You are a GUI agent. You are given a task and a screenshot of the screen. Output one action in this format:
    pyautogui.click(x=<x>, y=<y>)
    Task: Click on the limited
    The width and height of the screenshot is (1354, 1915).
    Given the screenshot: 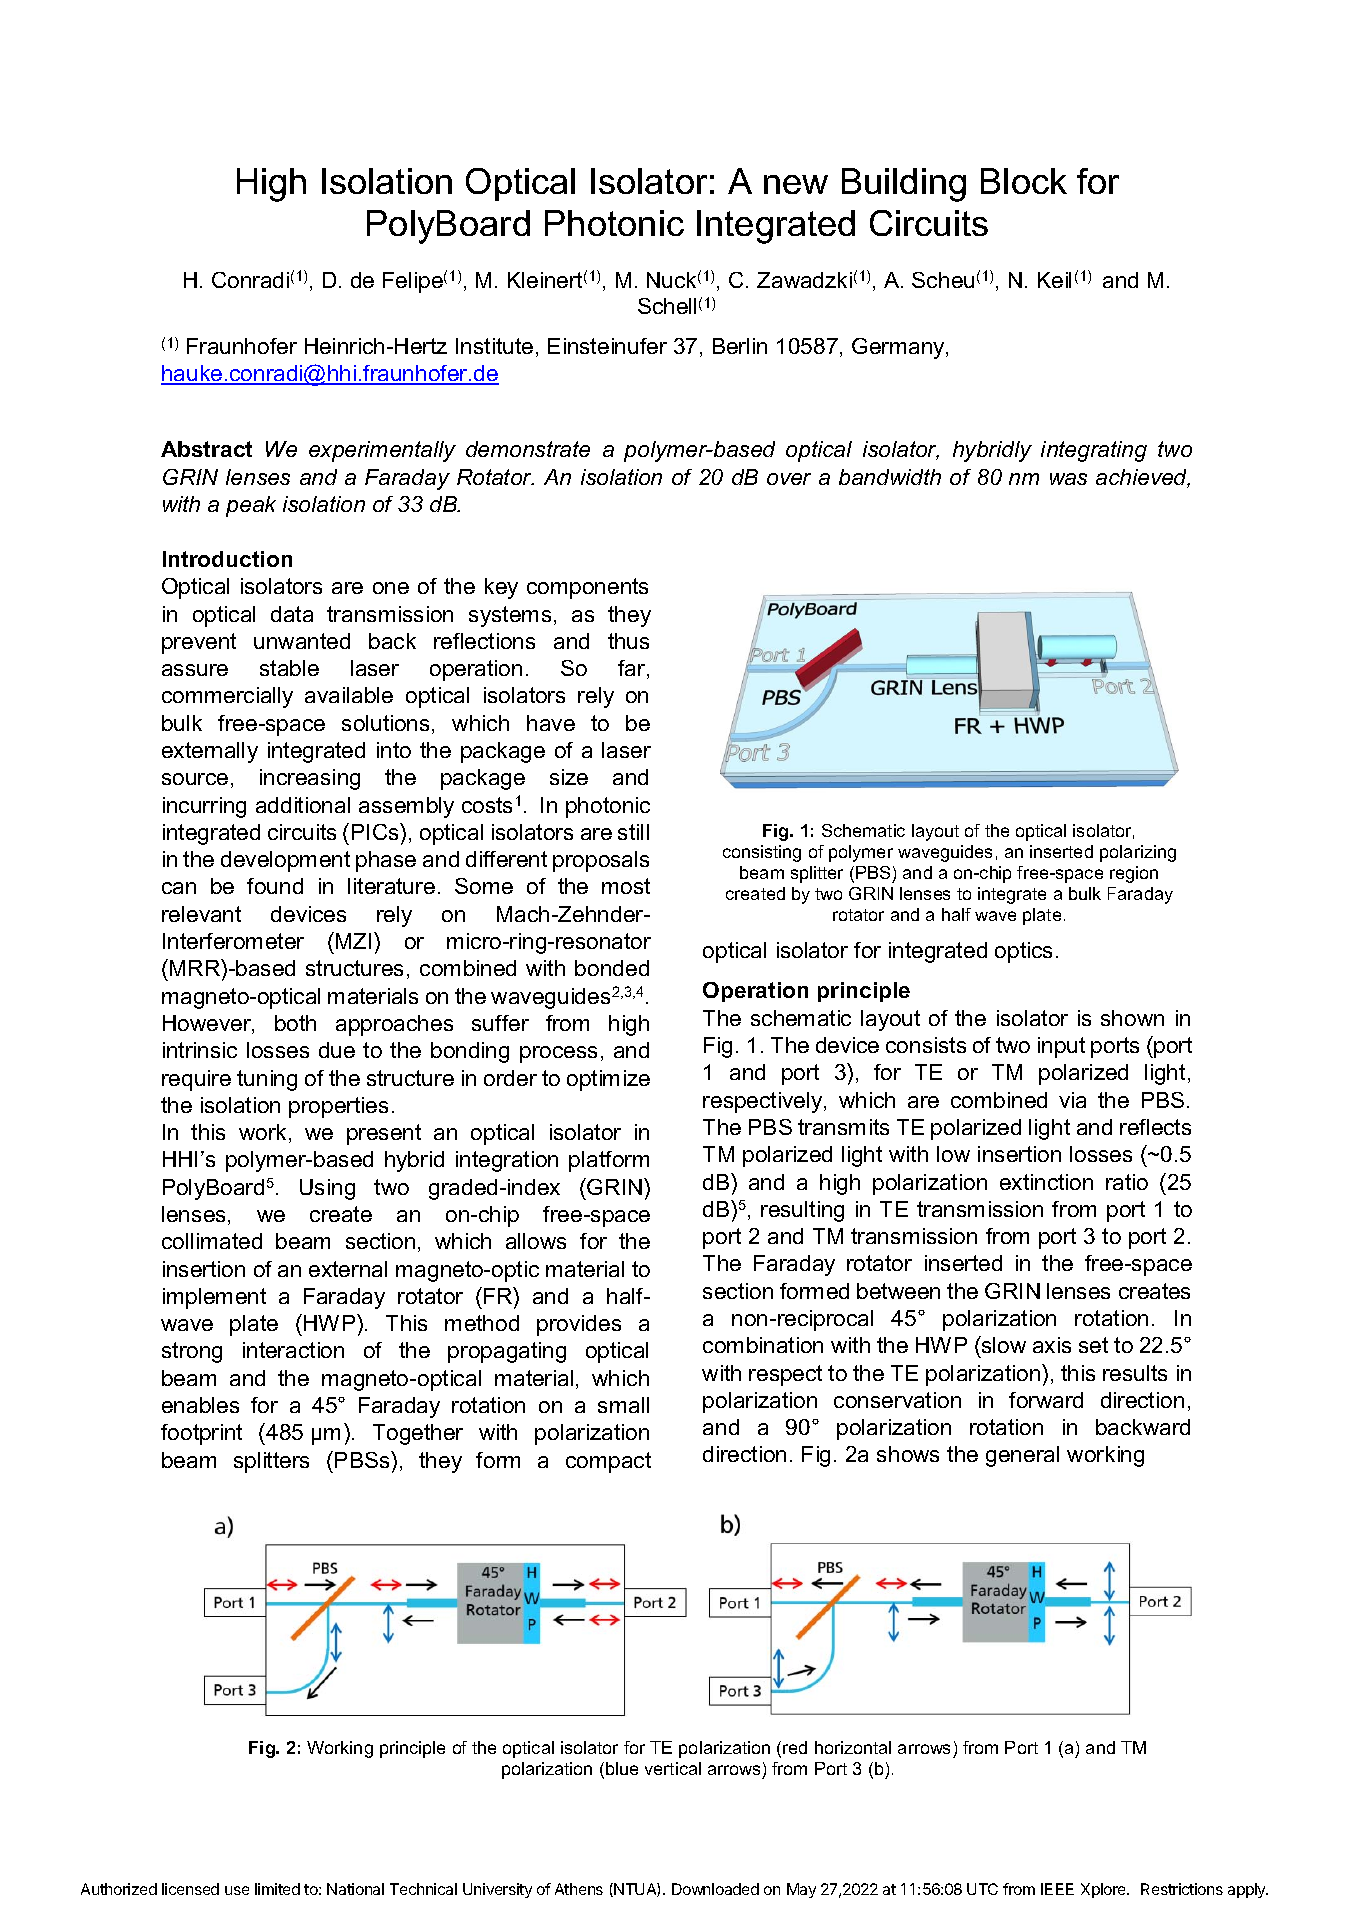 What is the action you would take?
    pyautogui.click(x=277, y=1889)
